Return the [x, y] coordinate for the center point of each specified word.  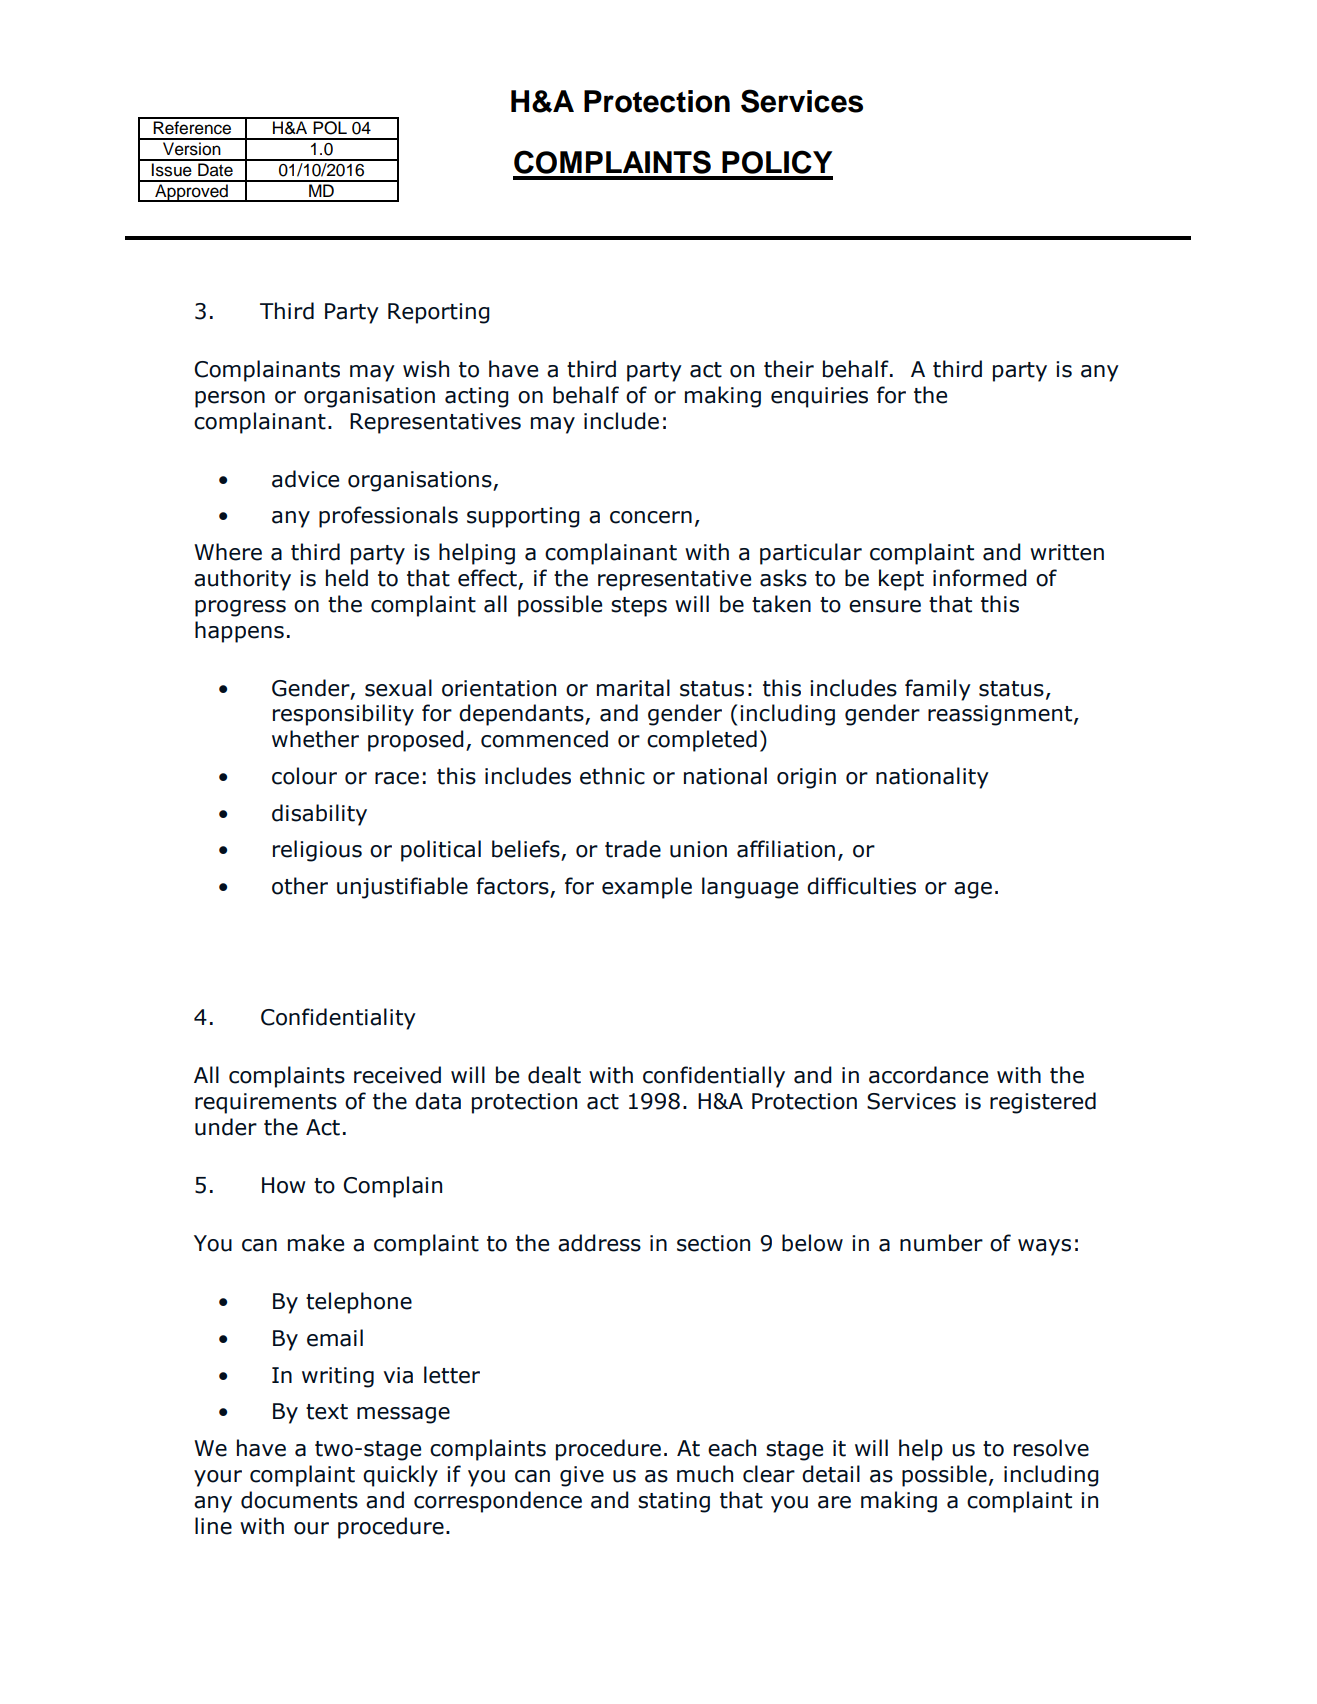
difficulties [861, 886]
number [941, 1243]
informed [980, 578]
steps [639, 607]
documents [299, 1500]
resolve [1051, 1448]
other [300, 886]
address [599, 1243]
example [647, 888]
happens [239, 632]
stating [674, 1502]
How [284, 1185]
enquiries [819, 397]
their [789, 369]
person [230, 399]
